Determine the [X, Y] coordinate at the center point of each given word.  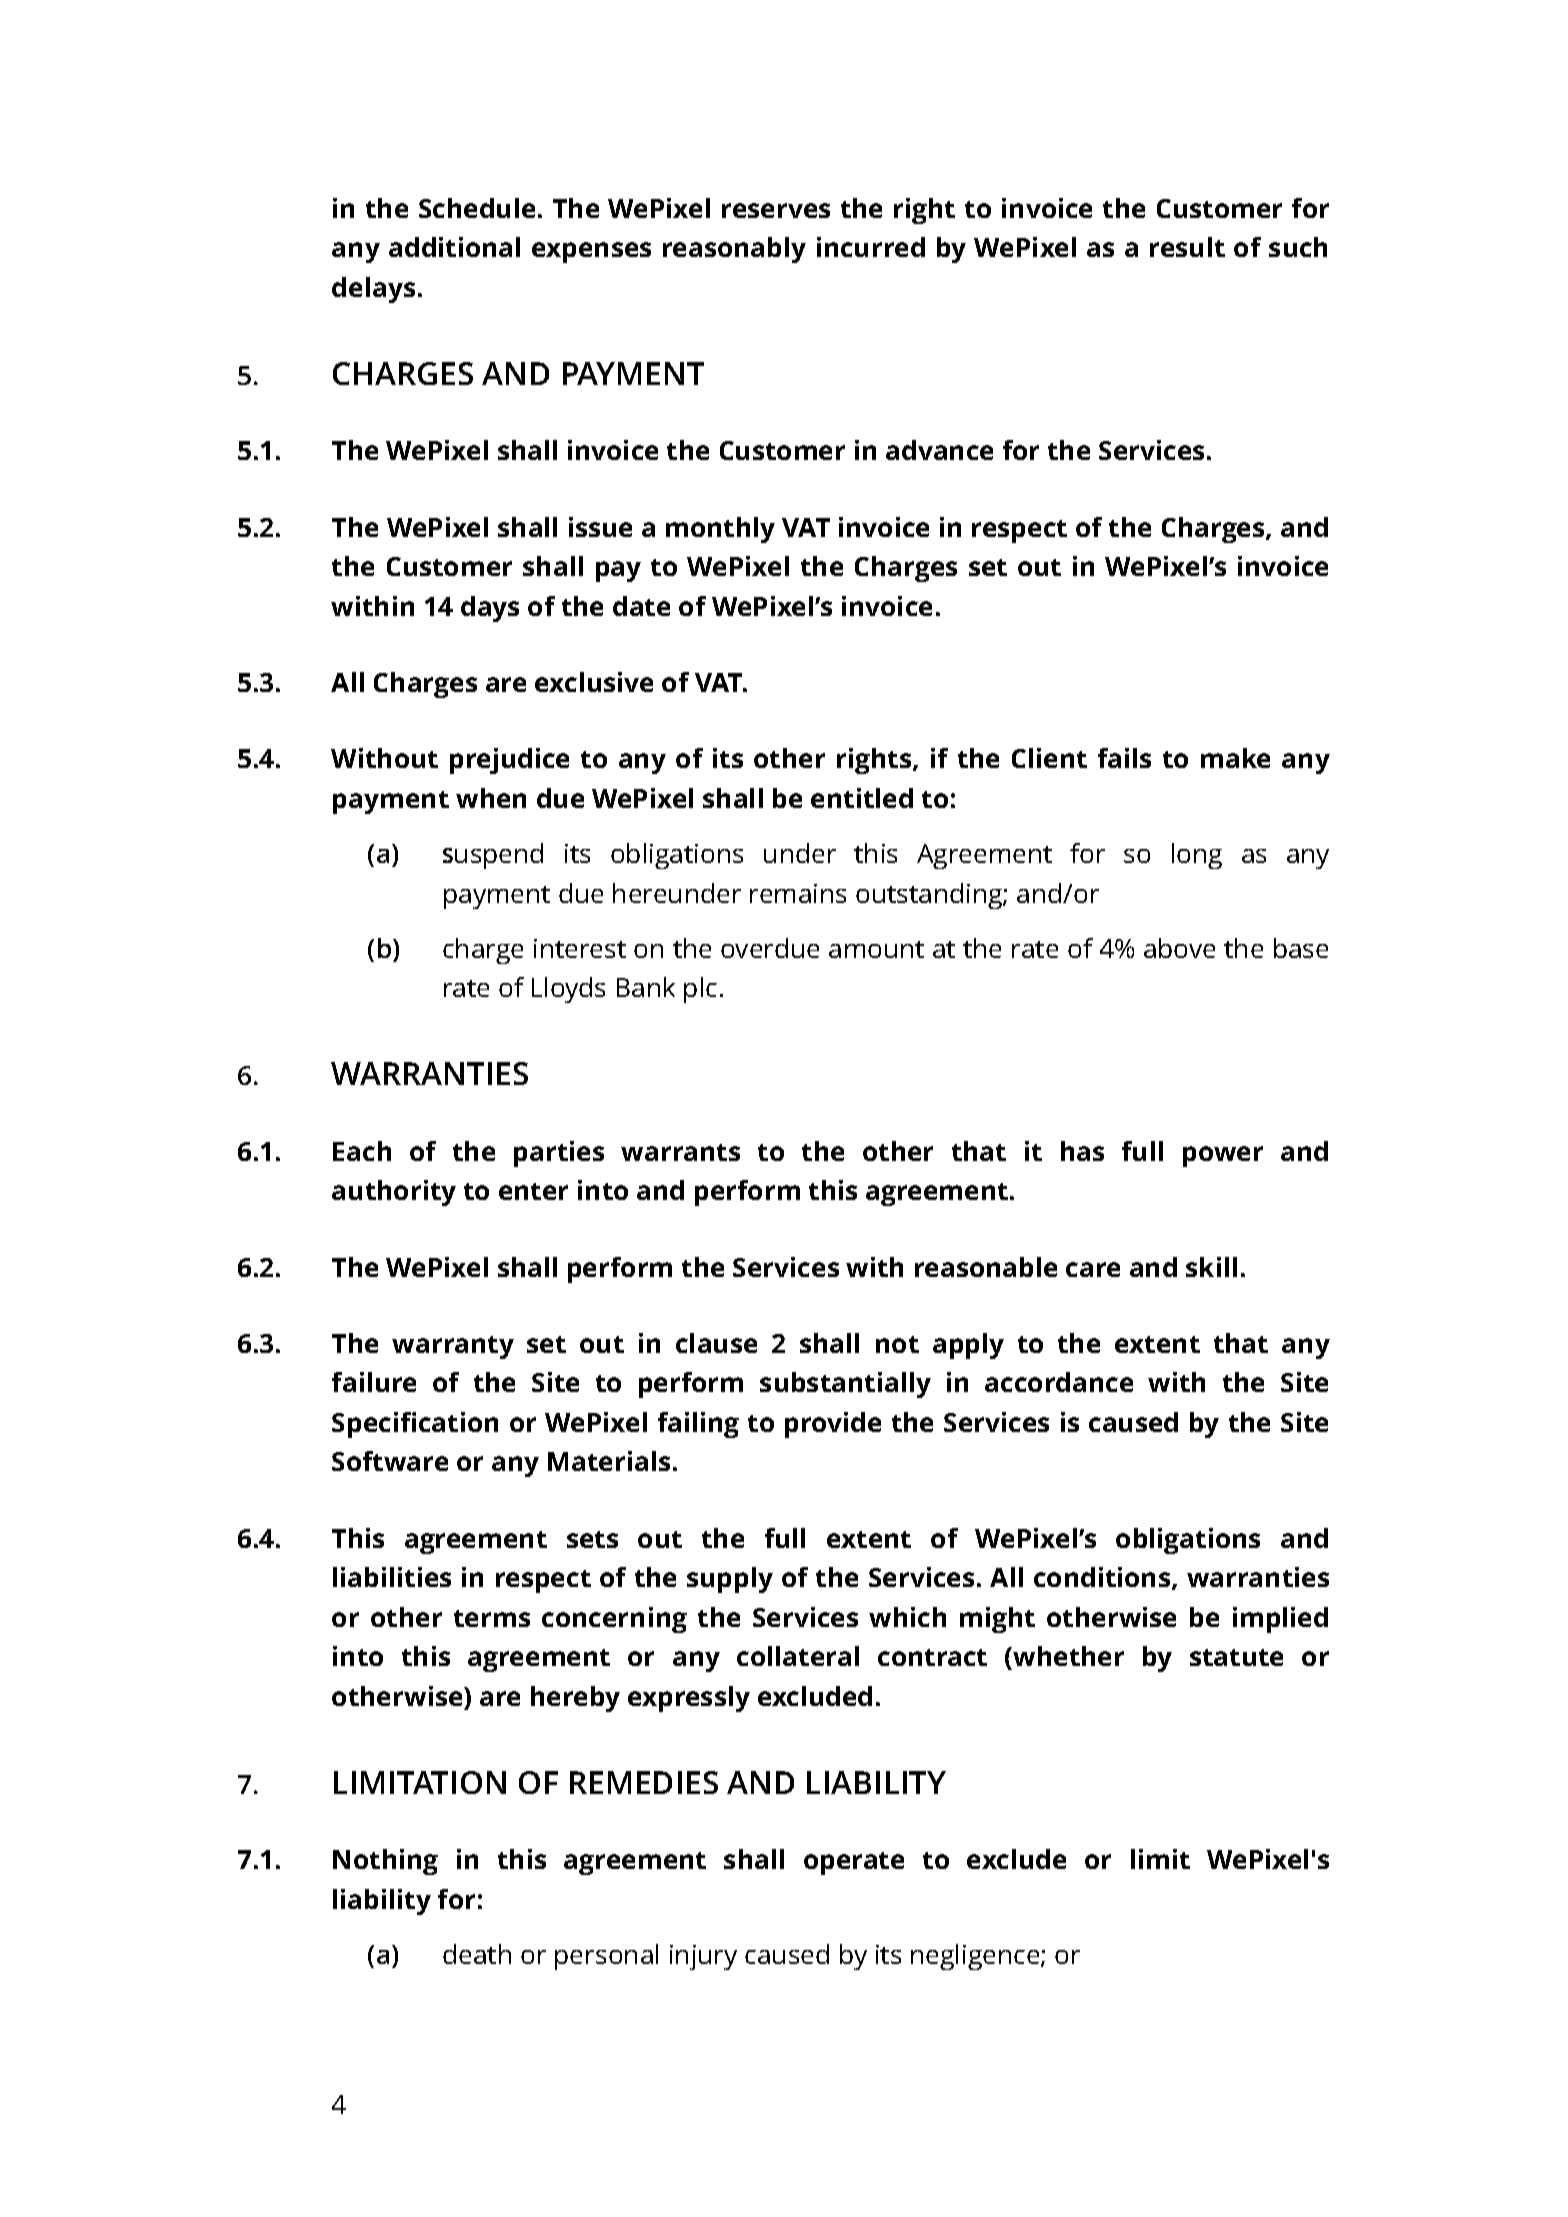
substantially [845, 1385]
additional [454, 247]
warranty [453, 1347]
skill [1211, 1267]
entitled [862, 798]
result [1187, 247]
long [1197, 856]
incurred [871, 247]
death [477, 1954]
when [491, 798]
